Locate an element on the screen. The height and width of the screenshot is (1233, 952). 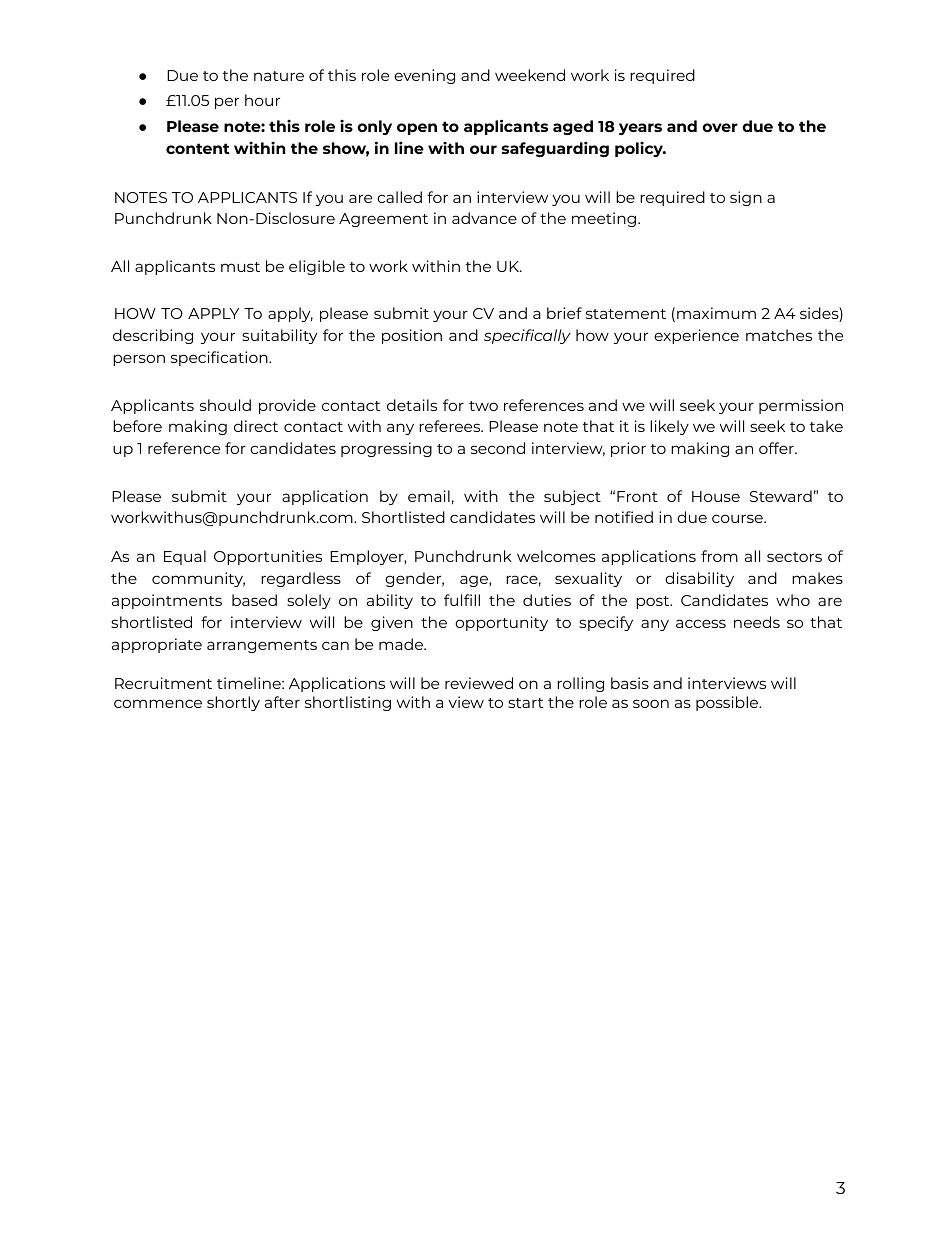
welcomes is located at coordinates (556, 556).
